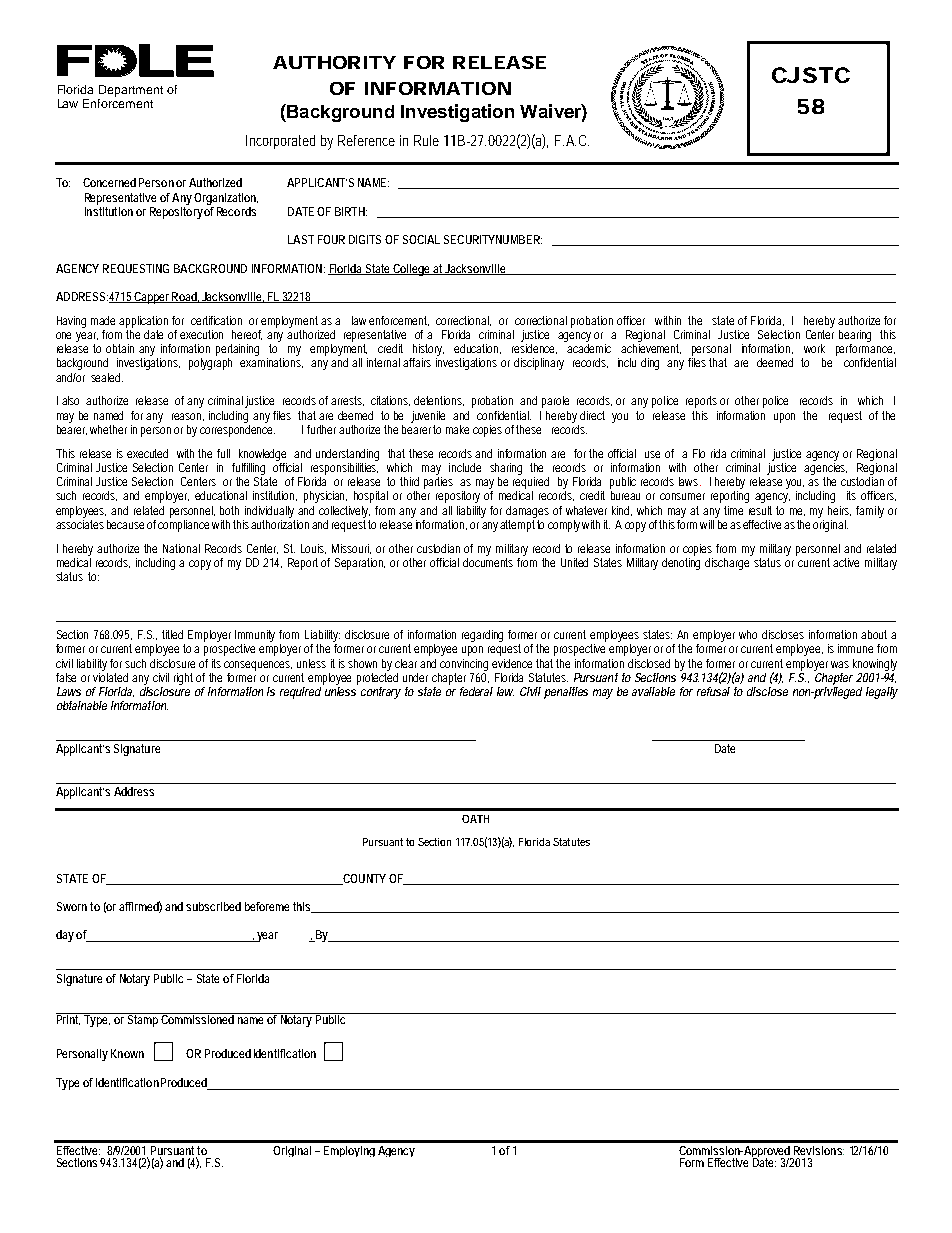  What do you see at coordinates (490, 561) in the screenshot?
I see `documents` at bounding box center [490, 561].
